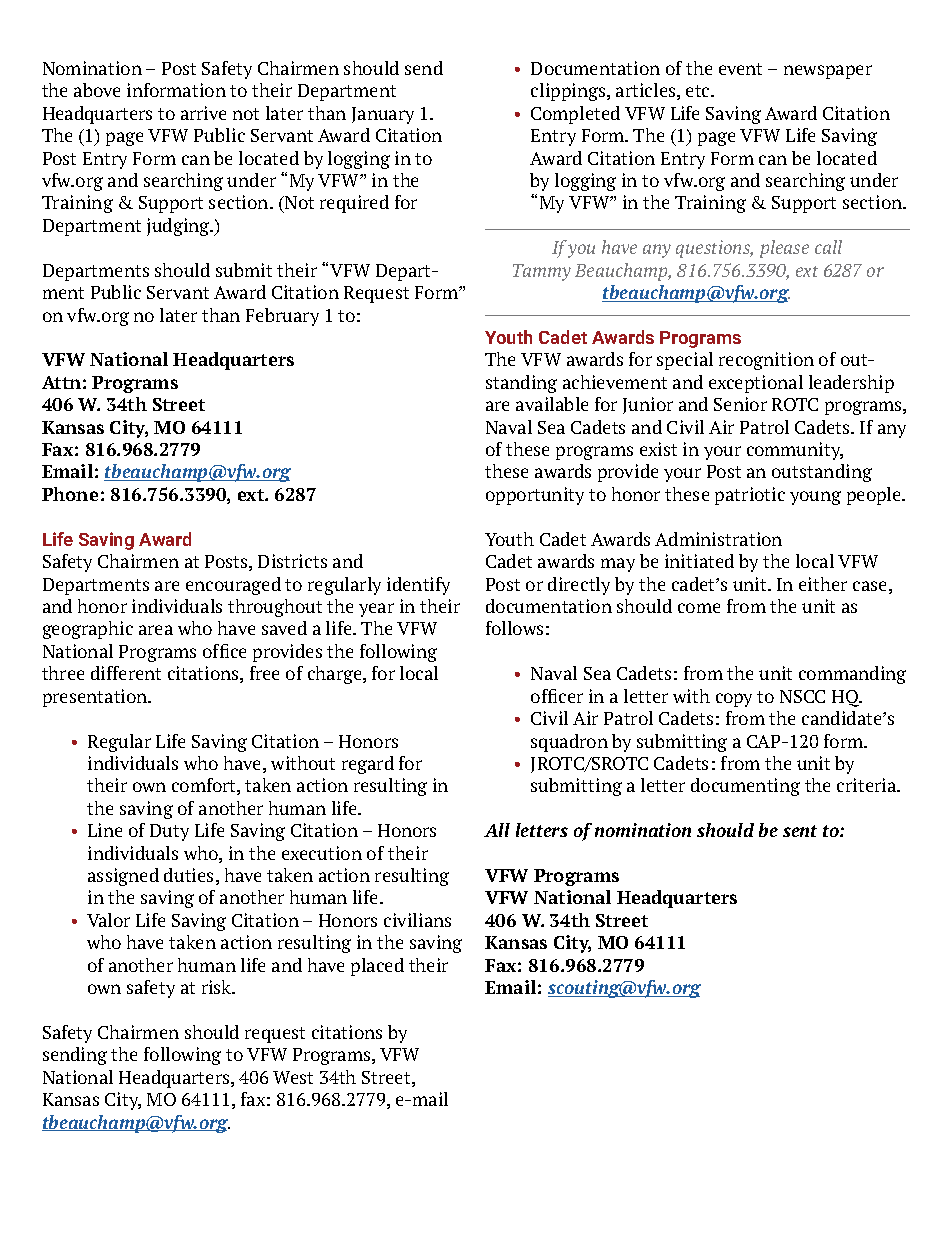  I want to click on Duty, so click(169, 832).
